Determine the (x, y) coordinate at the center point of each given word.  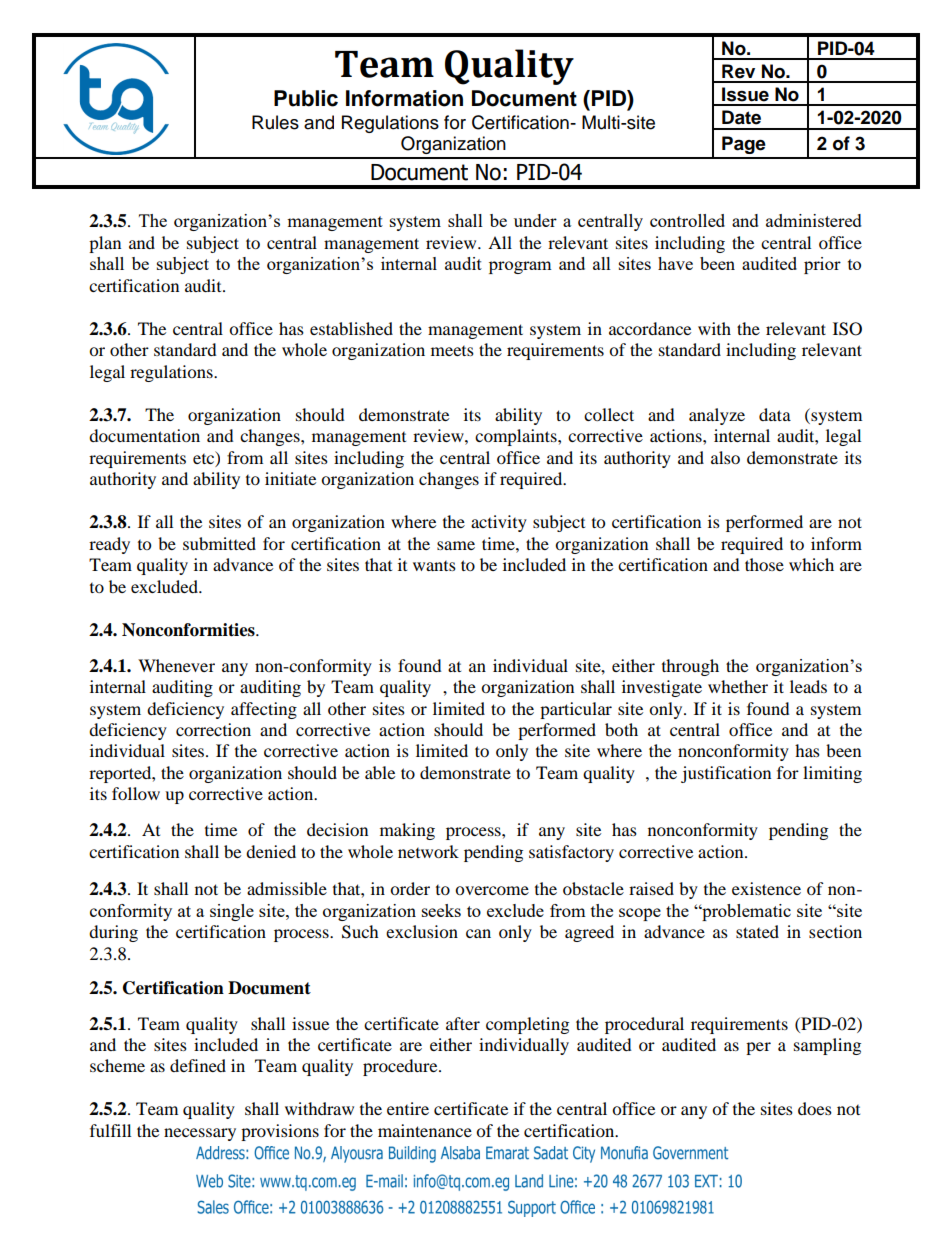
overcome (492, 890)
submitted (219, 543)
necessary (200, 1134)
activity (499, 523)
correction (213, 729)
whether (738, 686)
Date (741, 117)
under (535, 220)
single (232, 912)
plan (105, 244)
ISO (847, 329)
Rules (275, 122)
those (764, 564)
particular (576, 710)
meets (452, 351)
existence (766, 888)
